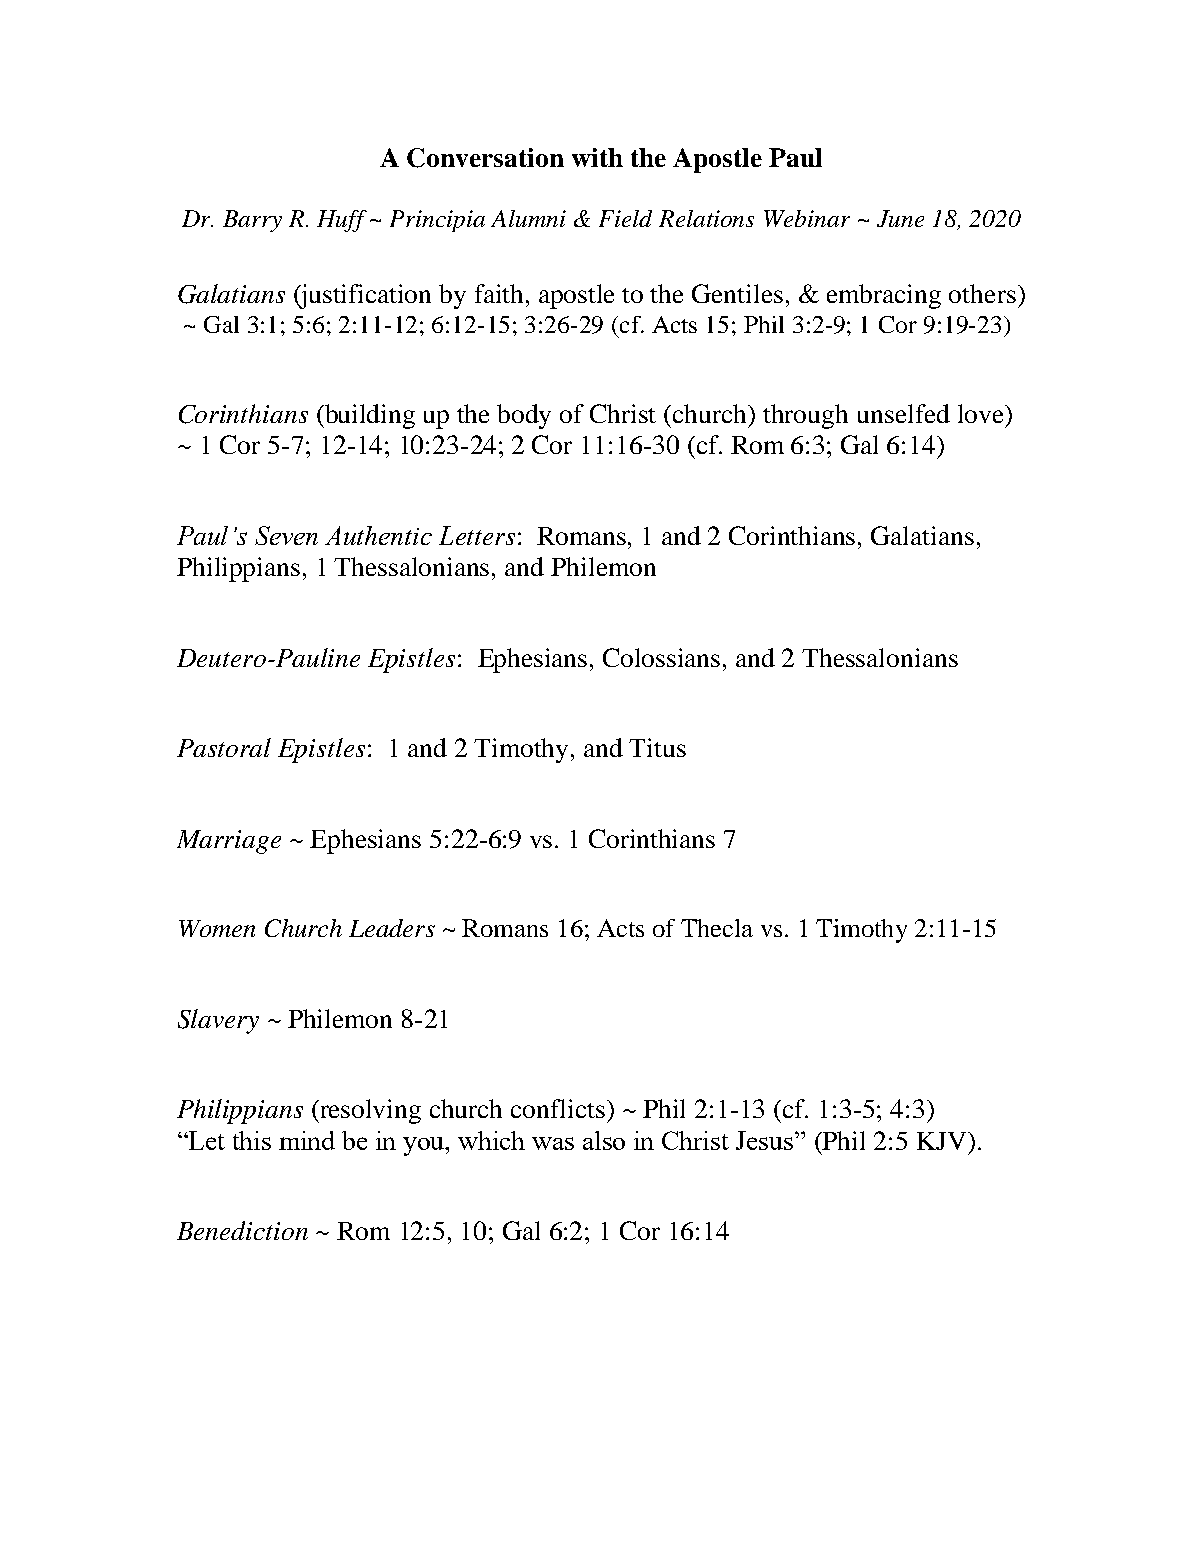  Describe the element at coordinates (604, 1140) in the page. I see `also` at that location.
